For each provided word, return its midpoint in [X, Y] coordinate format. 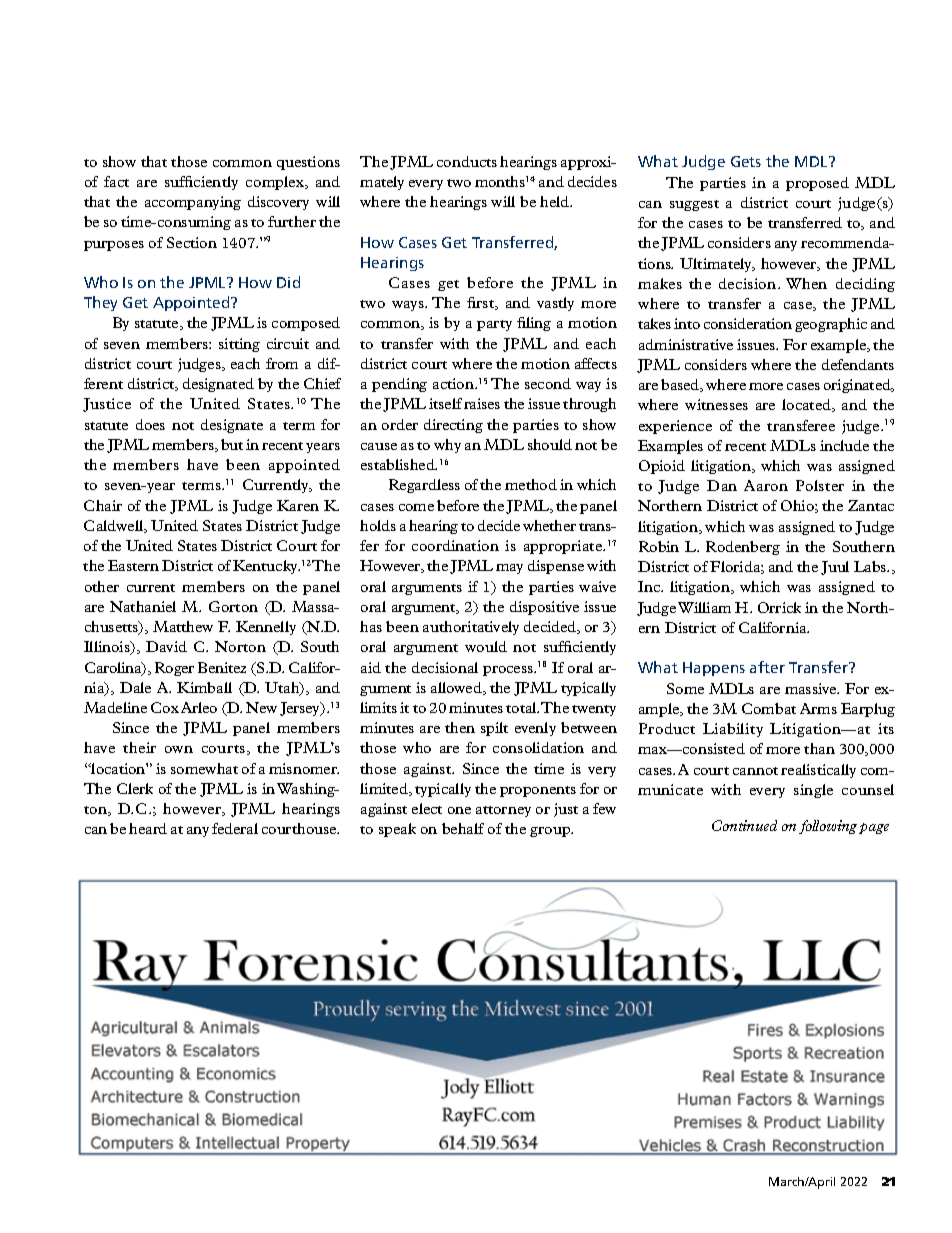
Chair [103, 505]
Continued [744, 825]
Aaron [766, 485]
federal [235, 828]
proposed [817, 184]
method [531, 484]
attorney [503, 811]
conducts [467, 161]
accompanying [193, 203]
